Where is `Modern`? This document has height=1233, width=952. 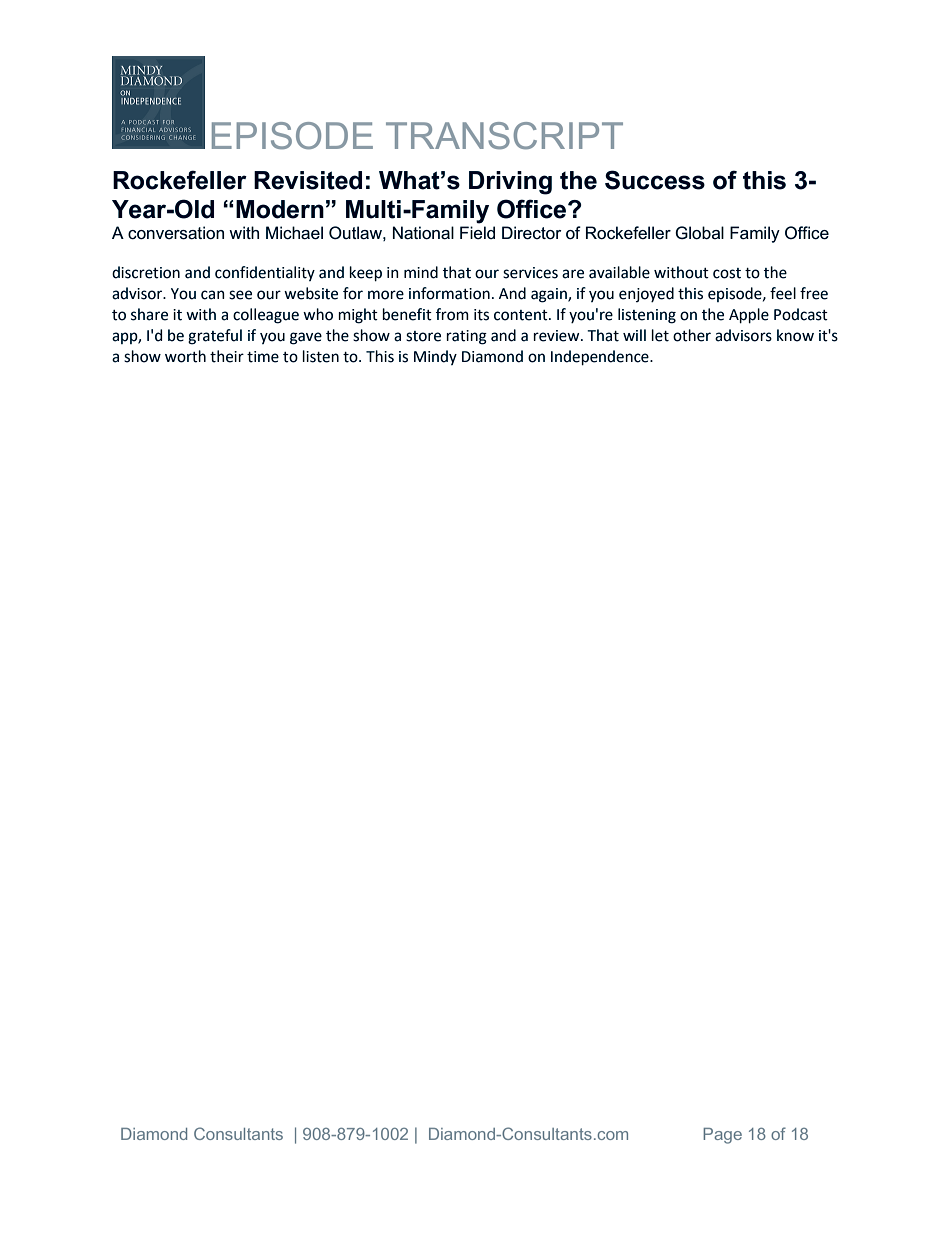 Modern is located at coordinates (280, 209).
